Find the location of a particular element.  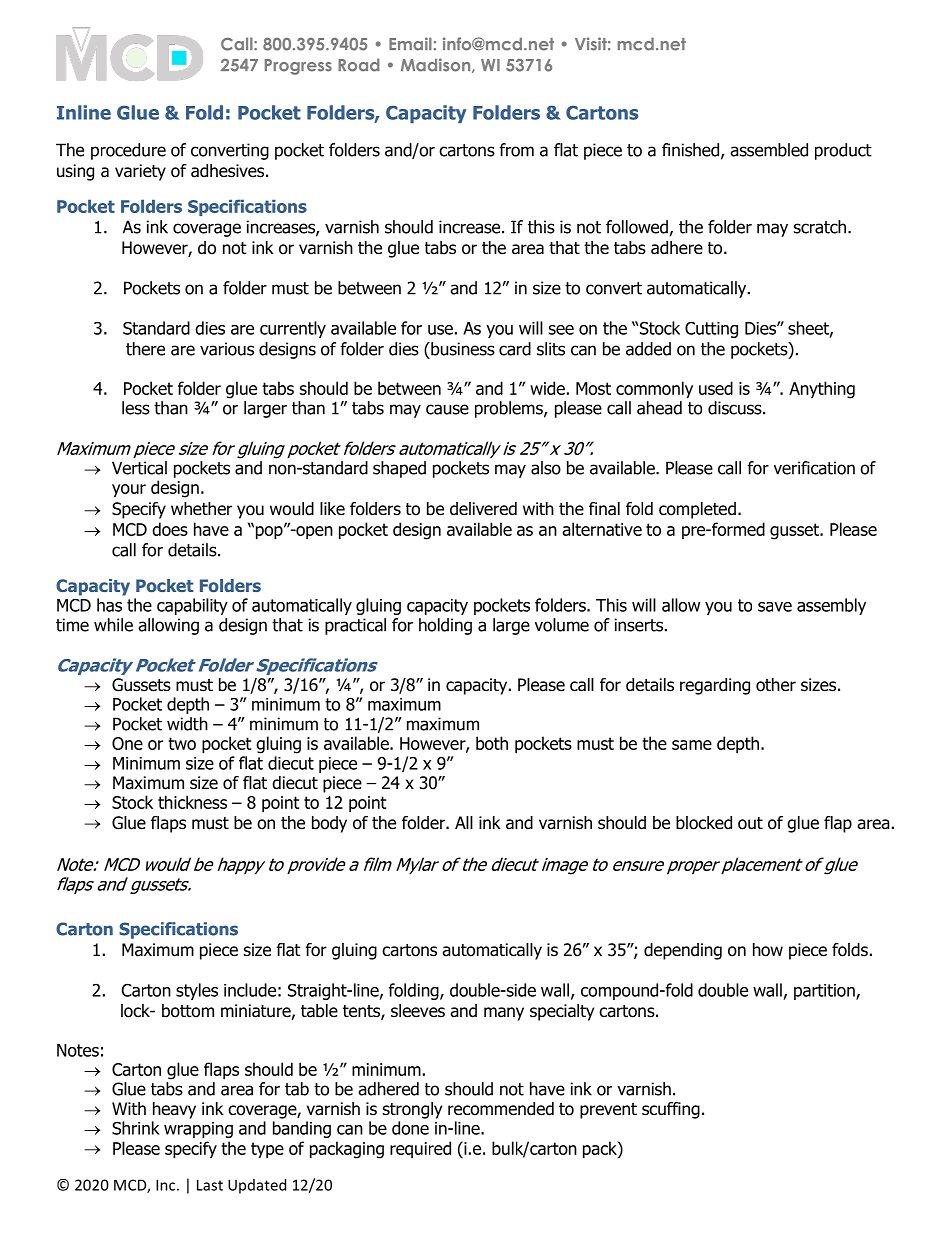

assembled is located at coordinates (769, 150).
